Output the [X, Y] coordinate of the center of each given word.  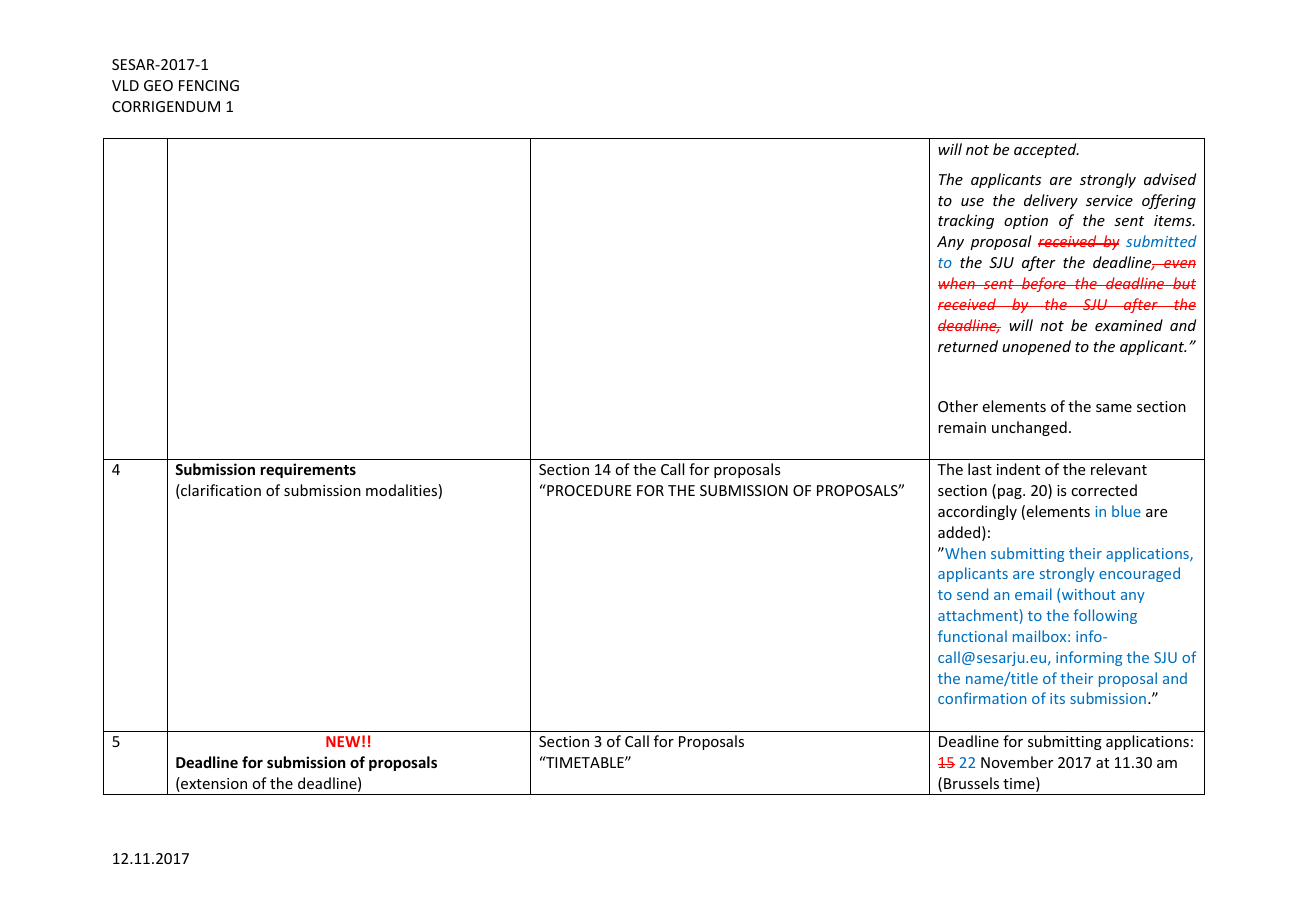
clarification [220, 491]
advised [1170, 179]
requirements [308, 470]
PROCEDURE [588, 490]
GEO [158, 85]
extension [213, 784]
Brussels [971, 783]
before [1044, 284]
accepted [1046, 150]
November [1017, 762]
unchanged [1029, 428]
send [972, 594]
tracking [966, 221]
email [1033, 594]
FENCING [209, 85]
